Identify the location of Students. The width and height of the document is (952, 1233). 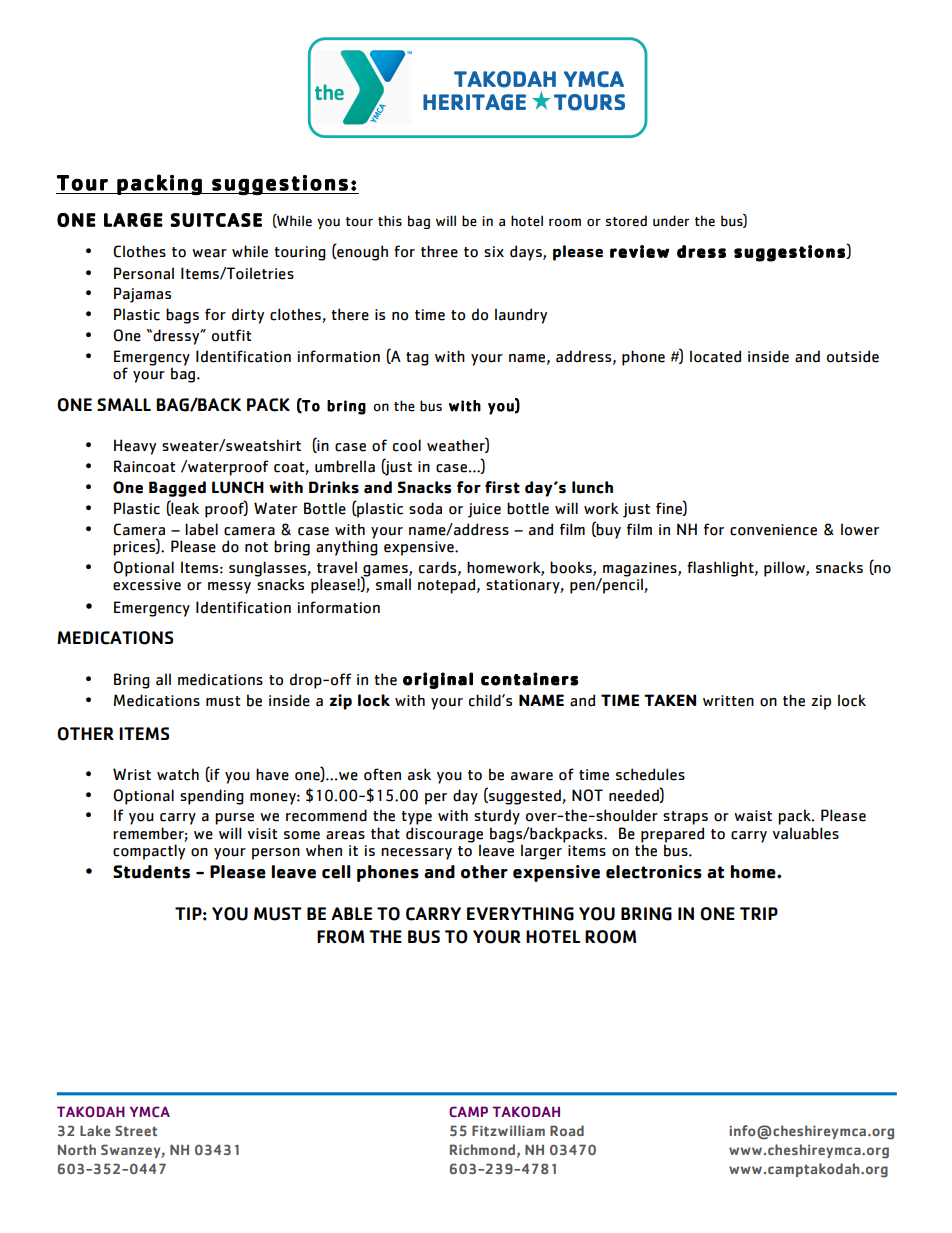
(151, 872).
